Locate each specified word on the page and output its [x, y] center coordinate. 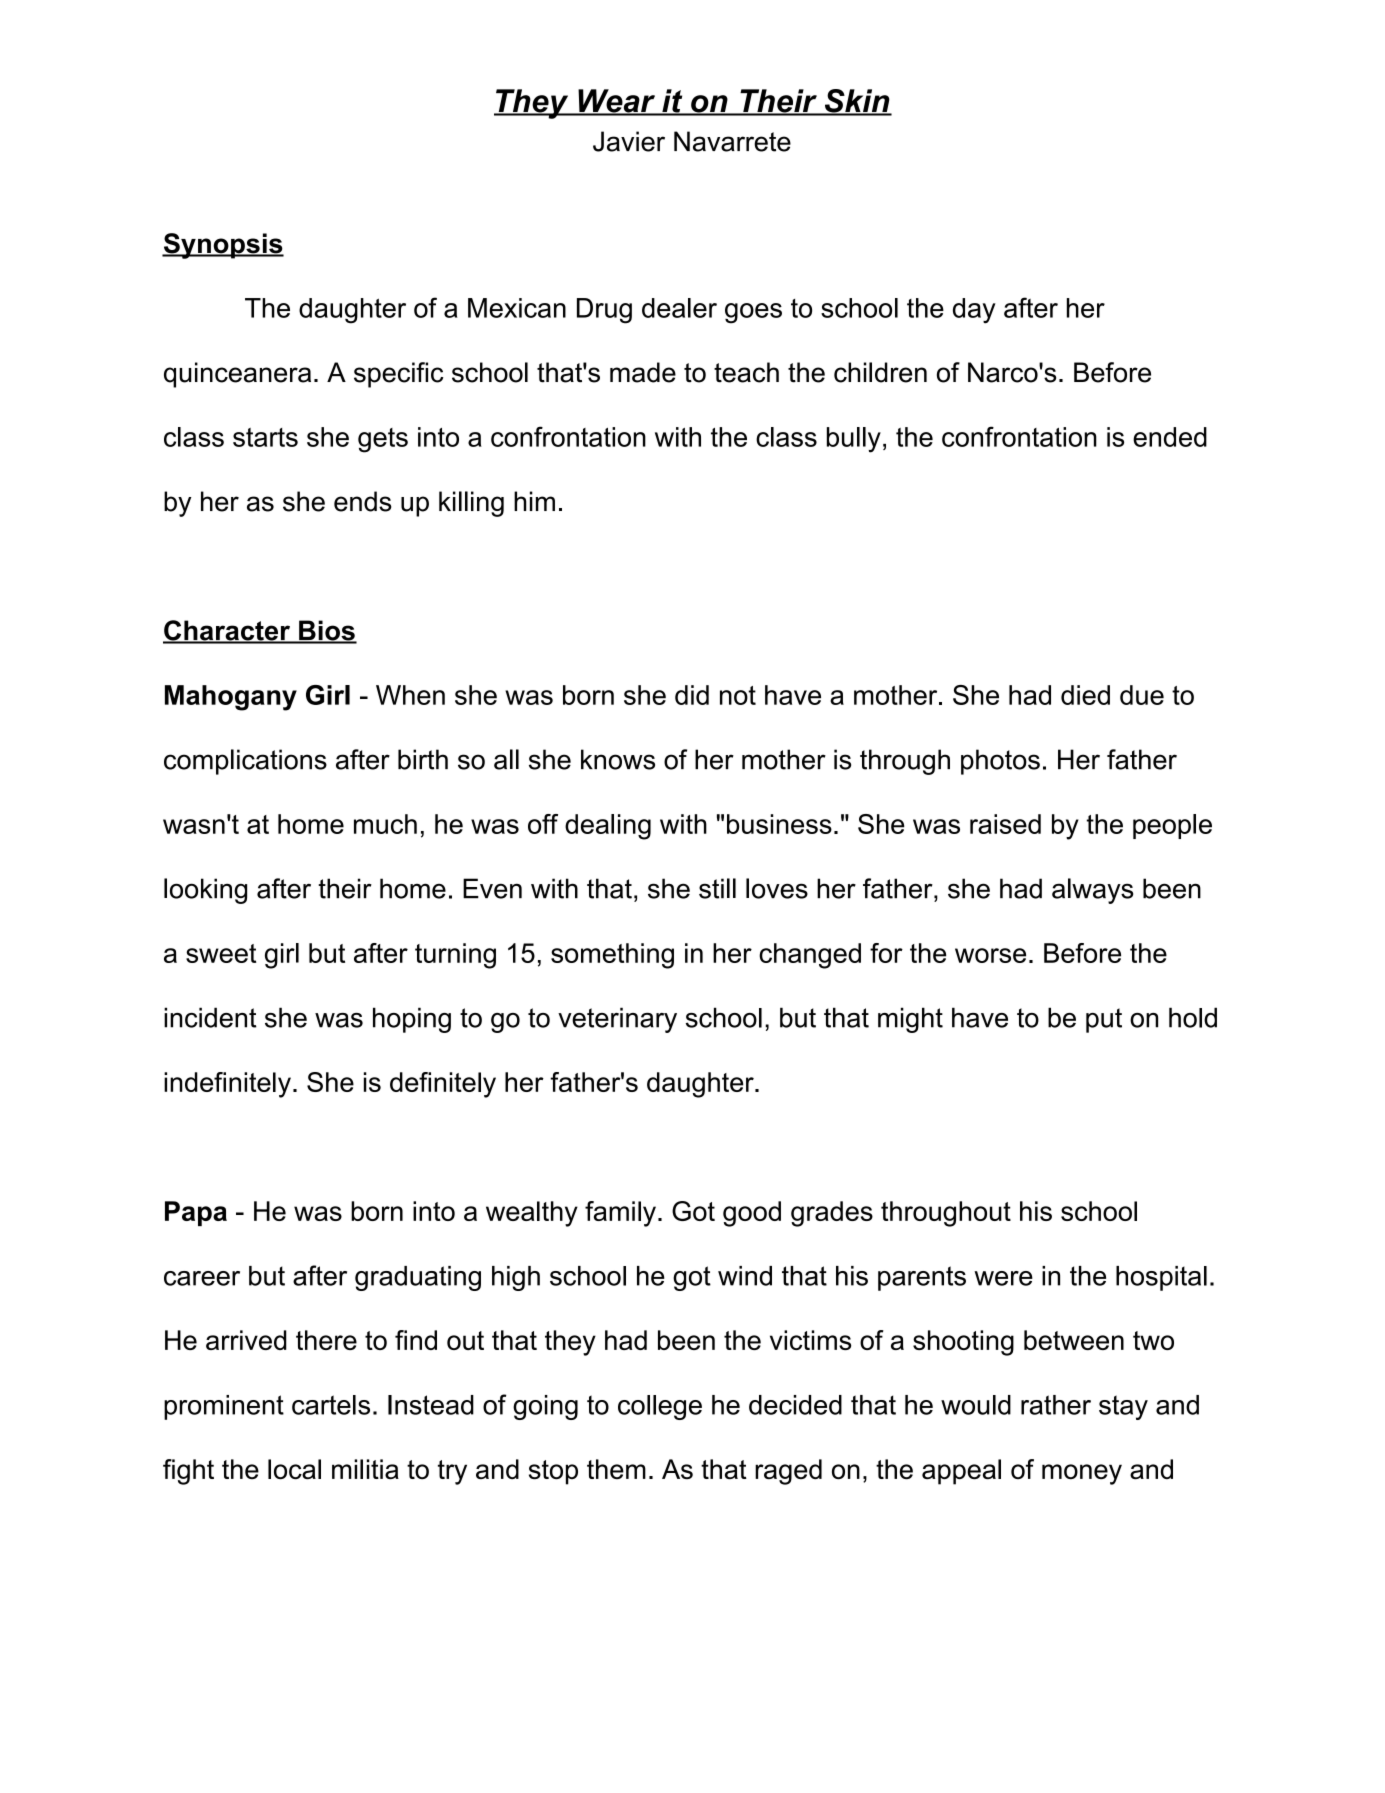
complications [245, 762]
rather [1056, 1405]
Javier [629, 141]
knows [618, 759]
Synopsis [223, 246]
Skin [857, 102]
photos [1000, 762]
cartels [331, 1405]
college [660, 1407]
